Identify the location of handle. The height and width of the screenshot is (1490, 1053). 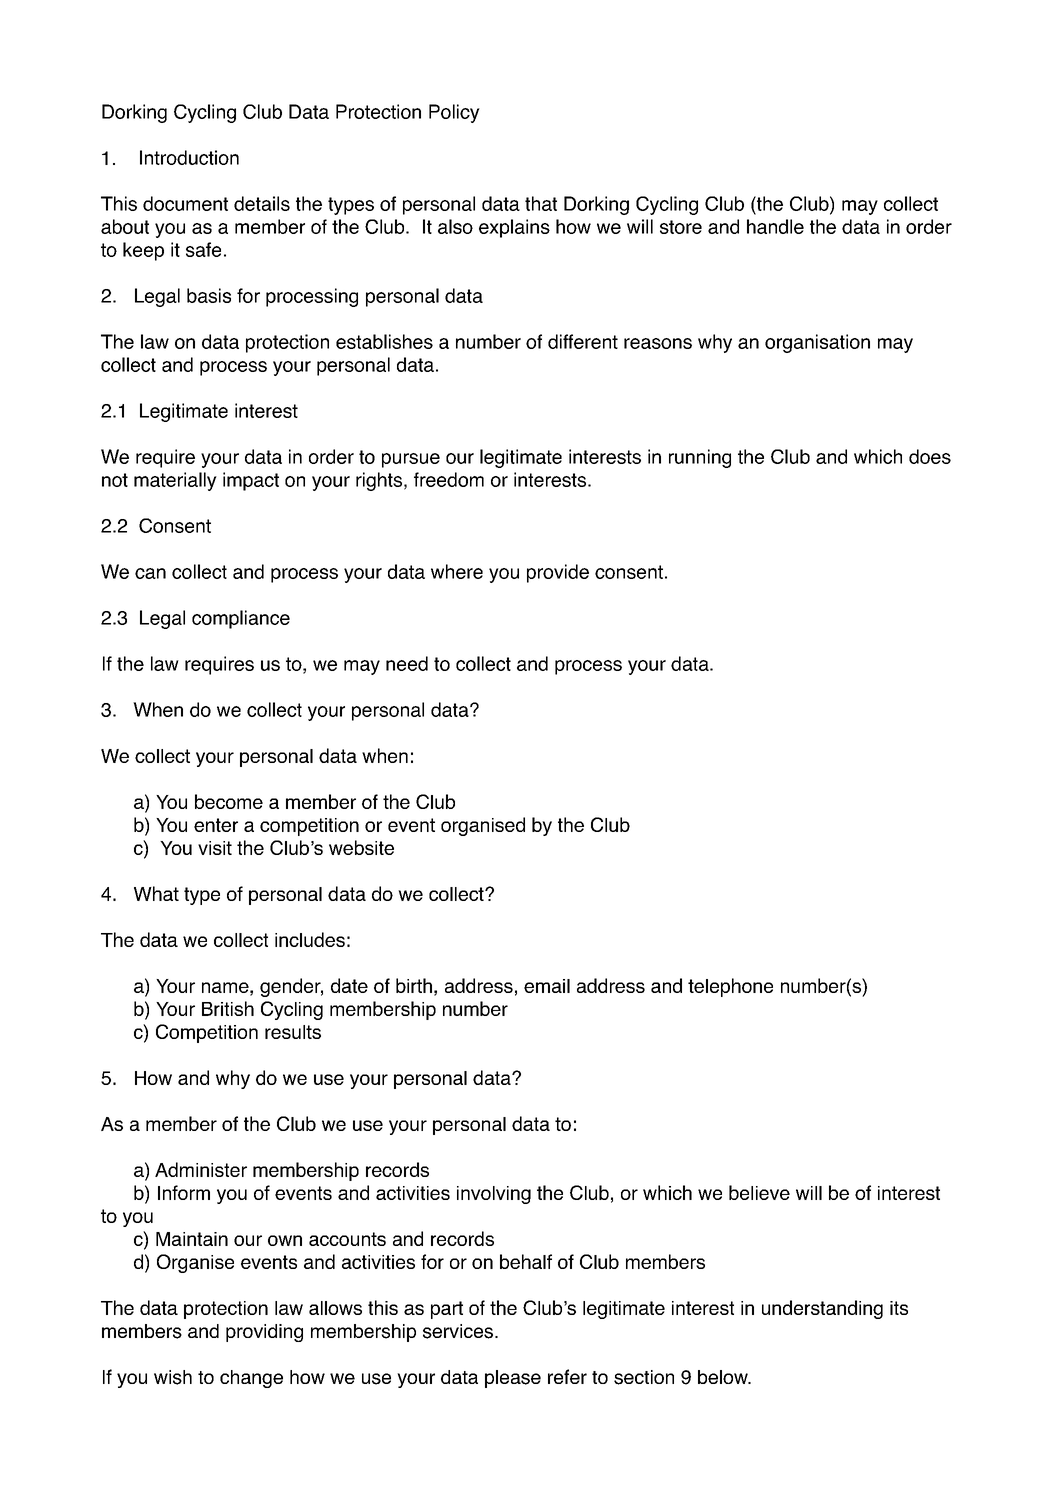
(775, 226).
